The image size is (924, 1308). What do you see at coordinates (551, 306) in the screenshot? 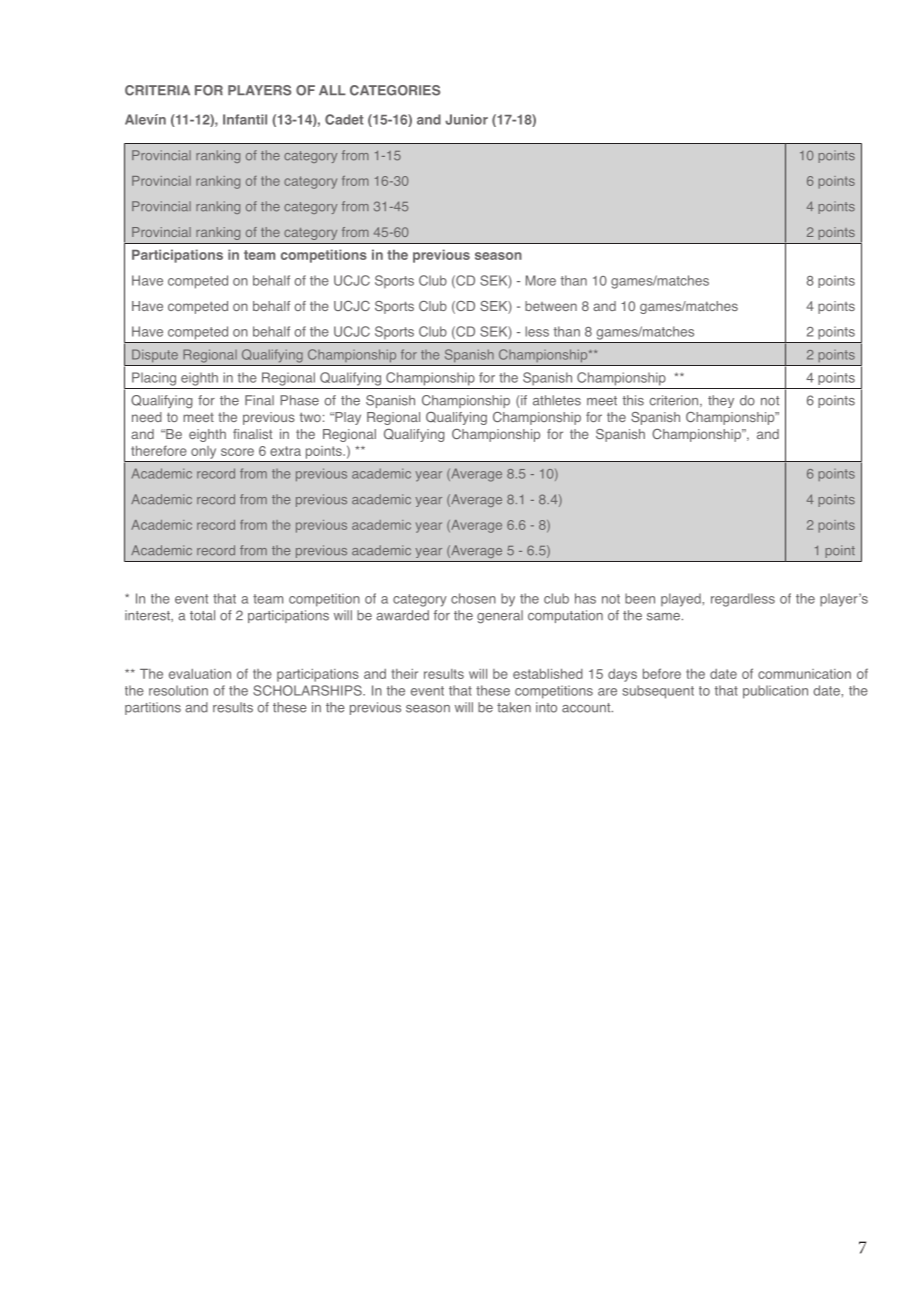
I see `between` at bounding box center [551, 306].
